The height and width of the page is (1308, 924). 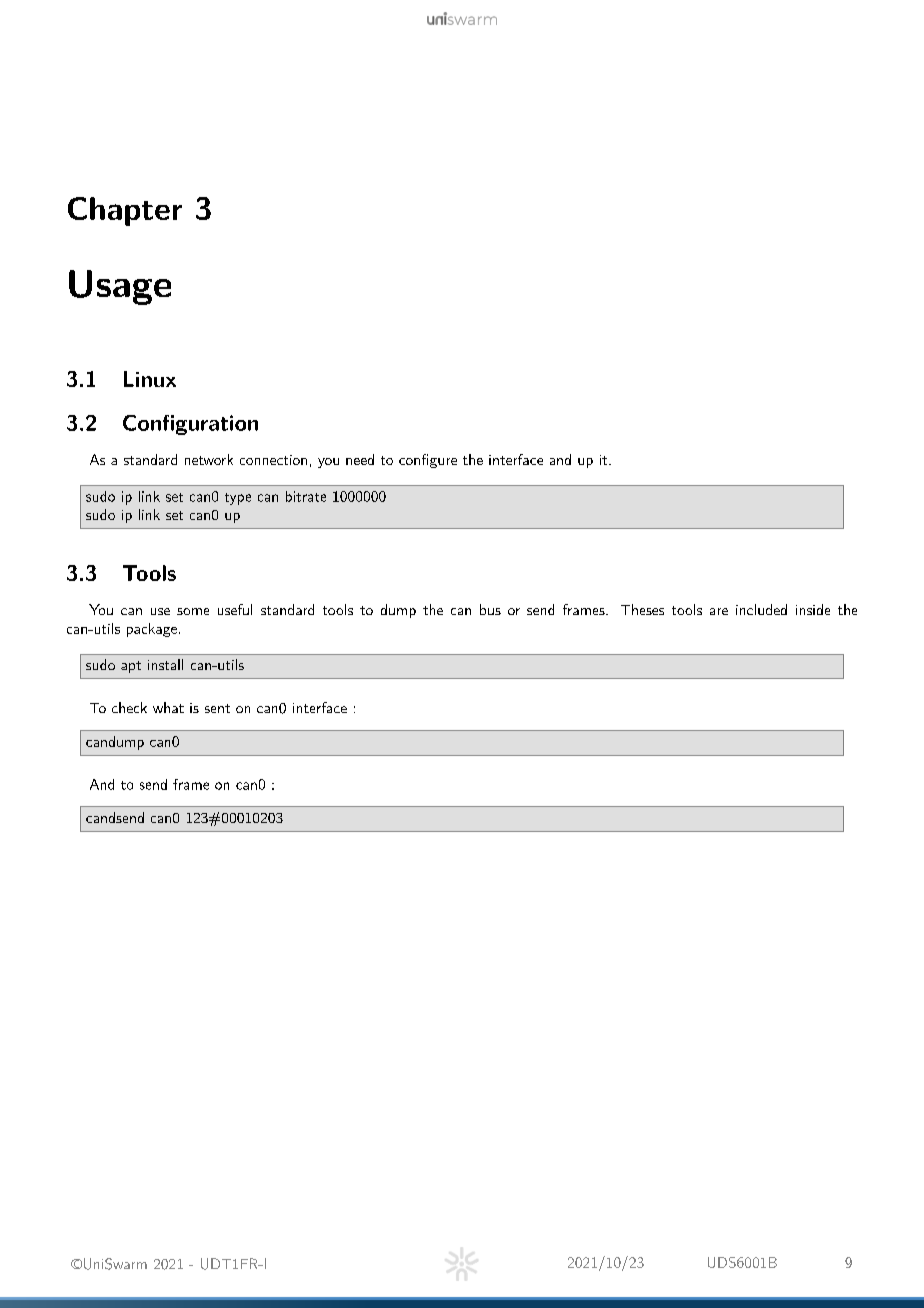 I want to click on need, so click(x=360, y=459).
